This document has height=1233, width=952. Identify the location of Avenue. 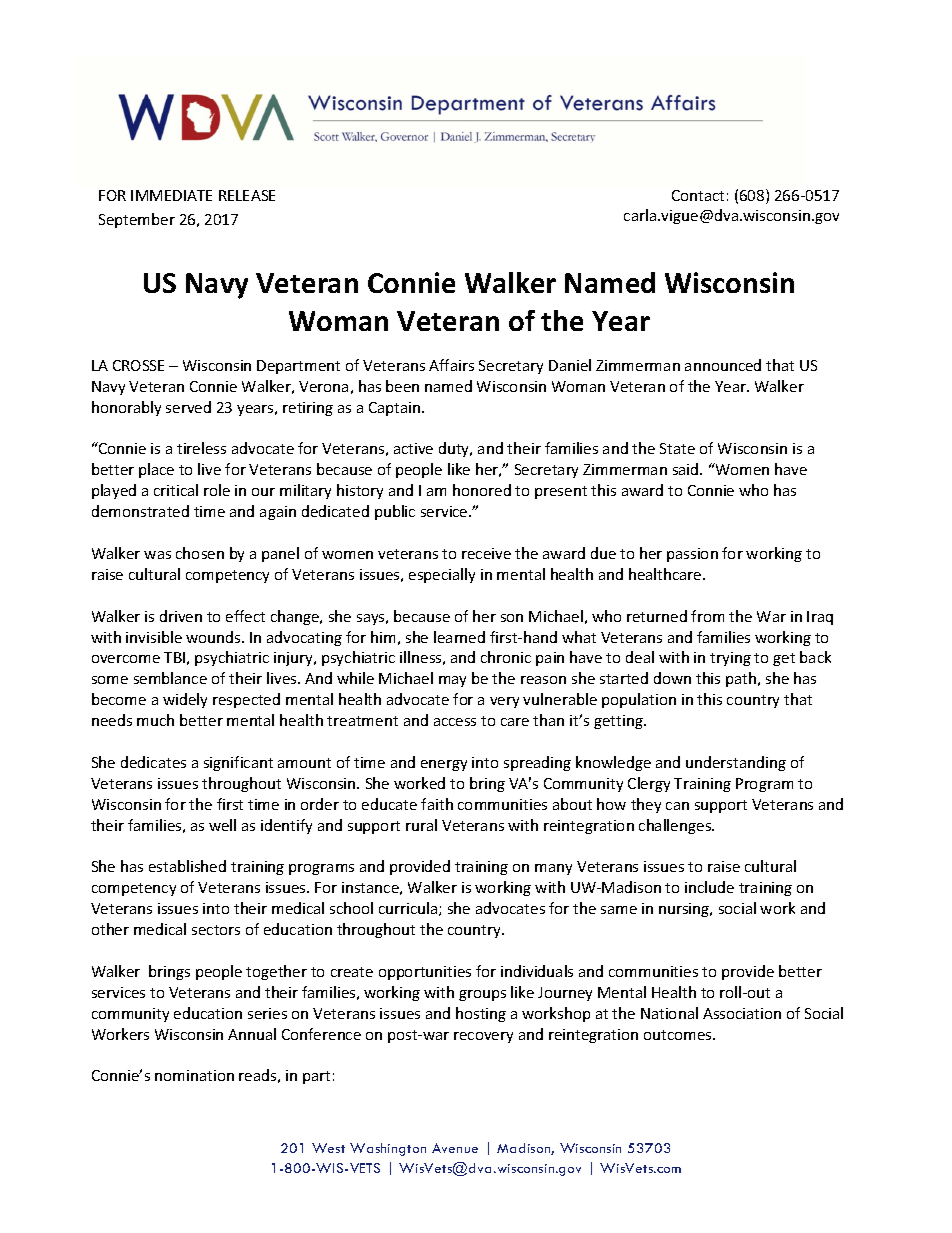
(455, 1148).
